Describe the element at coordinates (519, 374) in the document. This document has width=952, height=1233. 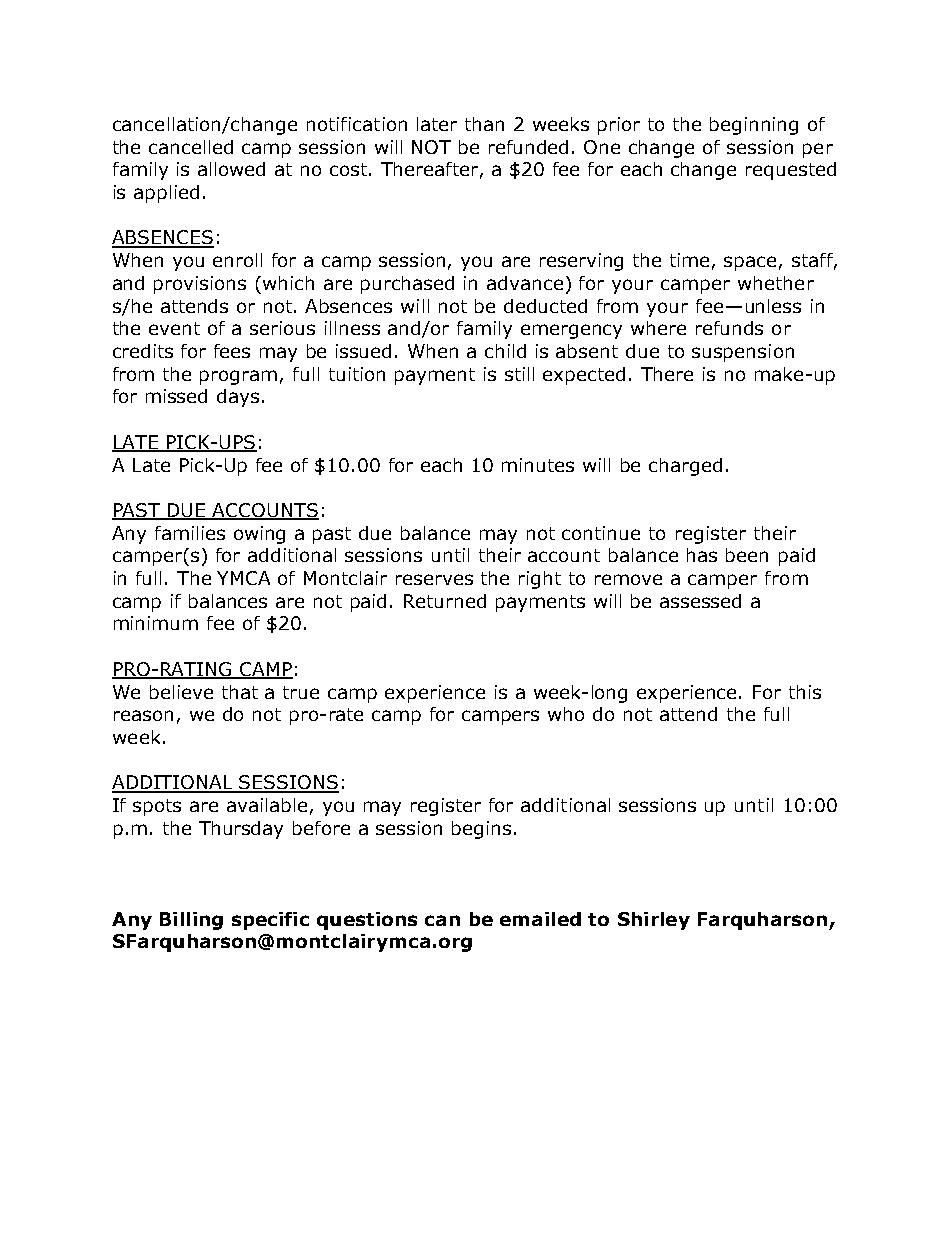
I see `still` at that location.
